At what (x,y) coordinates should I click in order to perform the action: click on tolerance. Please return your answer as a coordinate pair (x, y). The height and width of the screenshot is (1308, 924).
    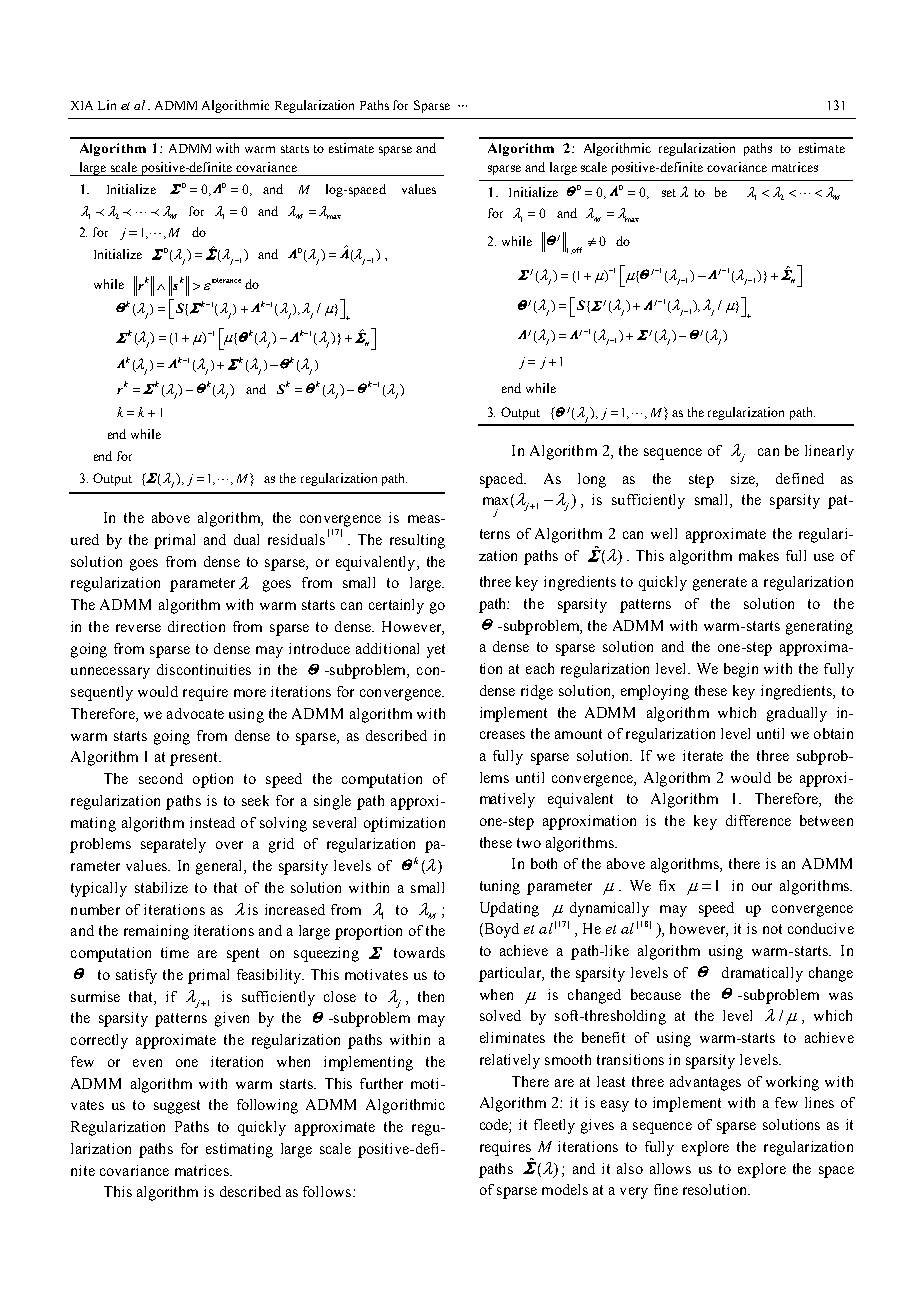
    Looking at the image, I should click on (225, 281).
